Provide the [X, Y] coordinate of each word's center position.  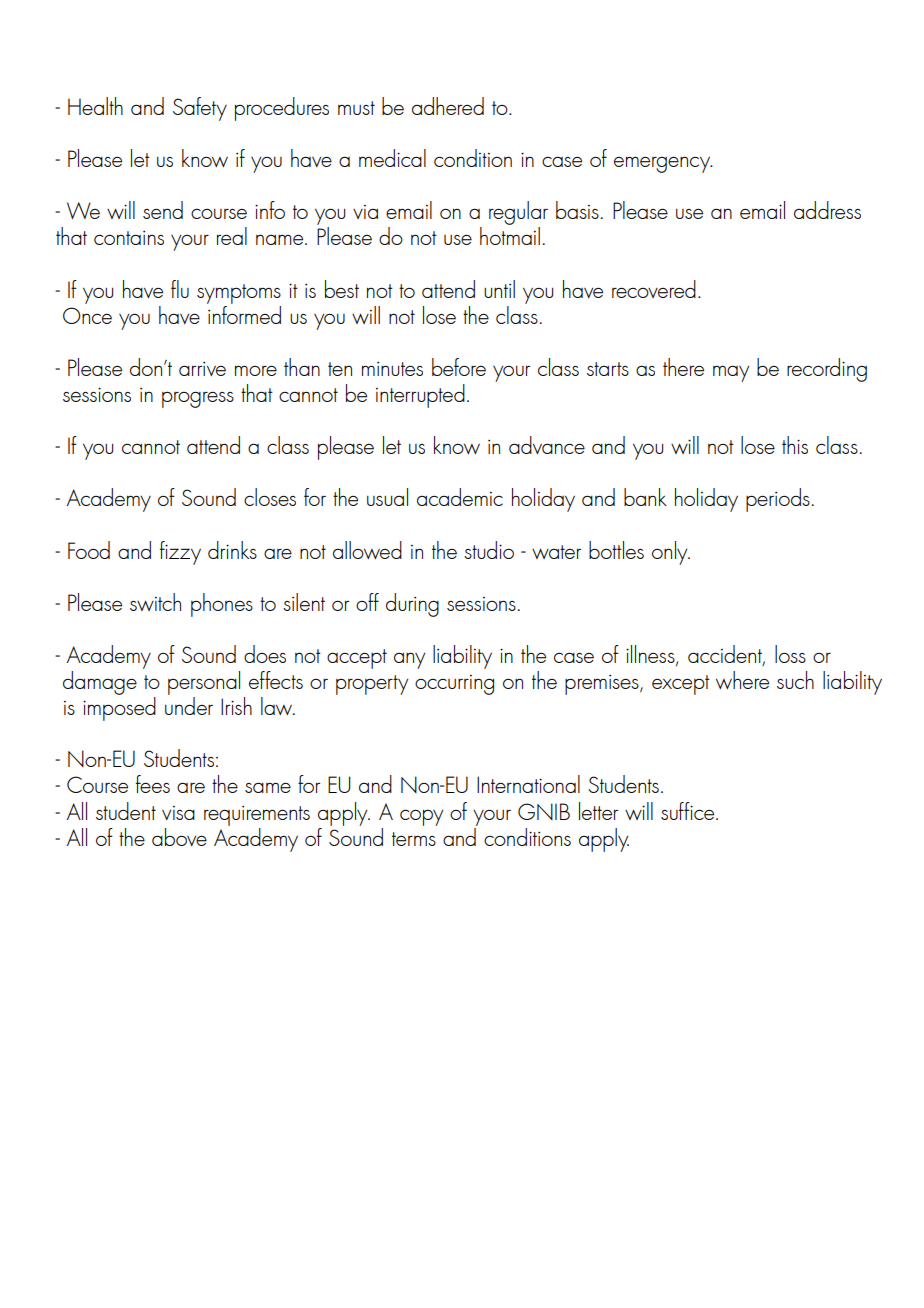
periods [778, 500]
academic [460, 497]
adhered [448, 106]
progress [198, 399]
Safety [200, 109]
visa [178, 813]
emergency [663, 164]
